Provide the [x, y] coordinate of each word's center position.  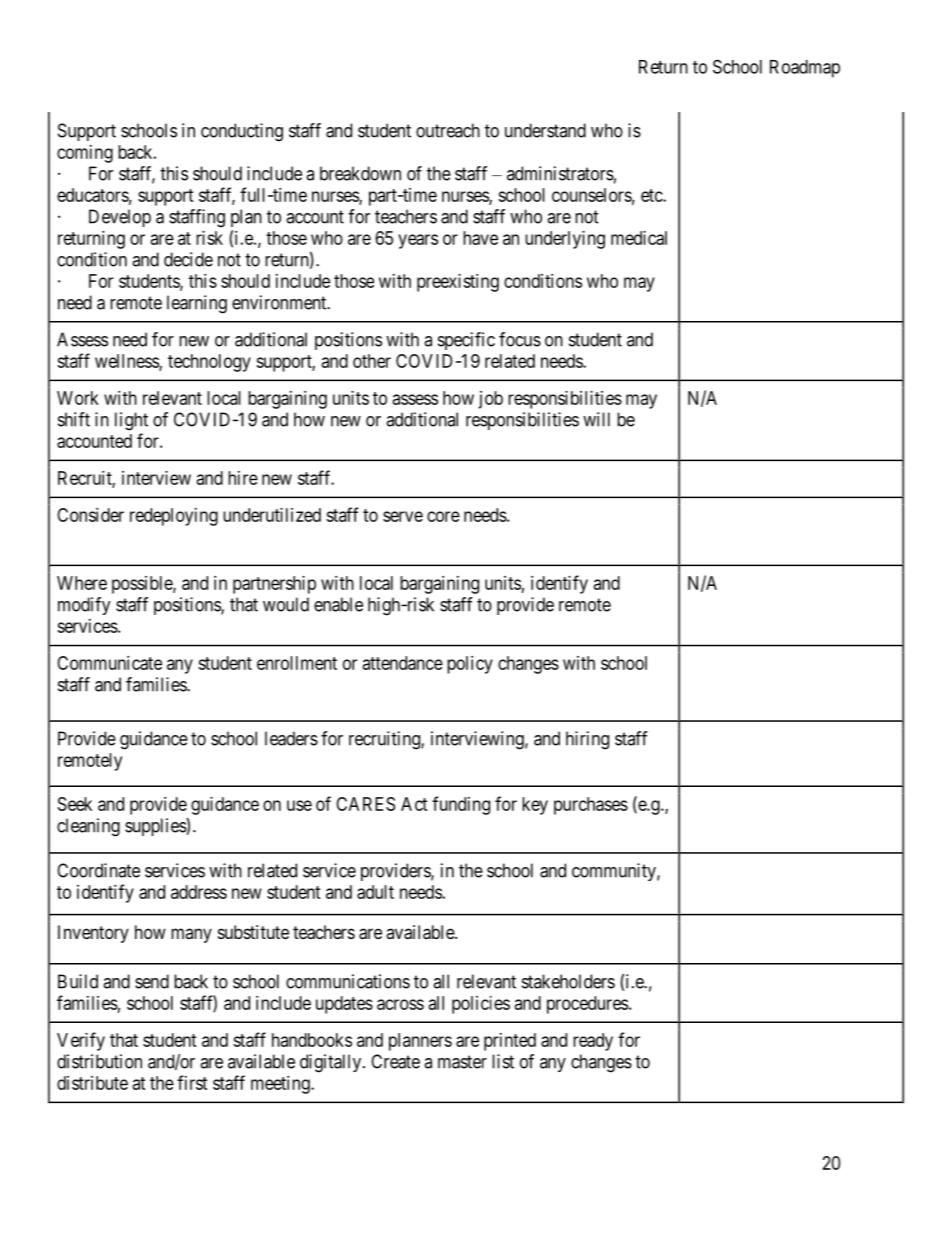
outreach [448, 130]
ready [593, 1042]
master [462, 1062]
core [443, 516]
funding [461, 805]
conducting [242, 132]
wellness [127, 362]
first [192, 1082]
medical [639, 238]
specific [466, 341]
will [596, 419]
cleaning [88, 827]
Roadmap [805, 69]
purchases [591, 806]
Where [82, 583]
